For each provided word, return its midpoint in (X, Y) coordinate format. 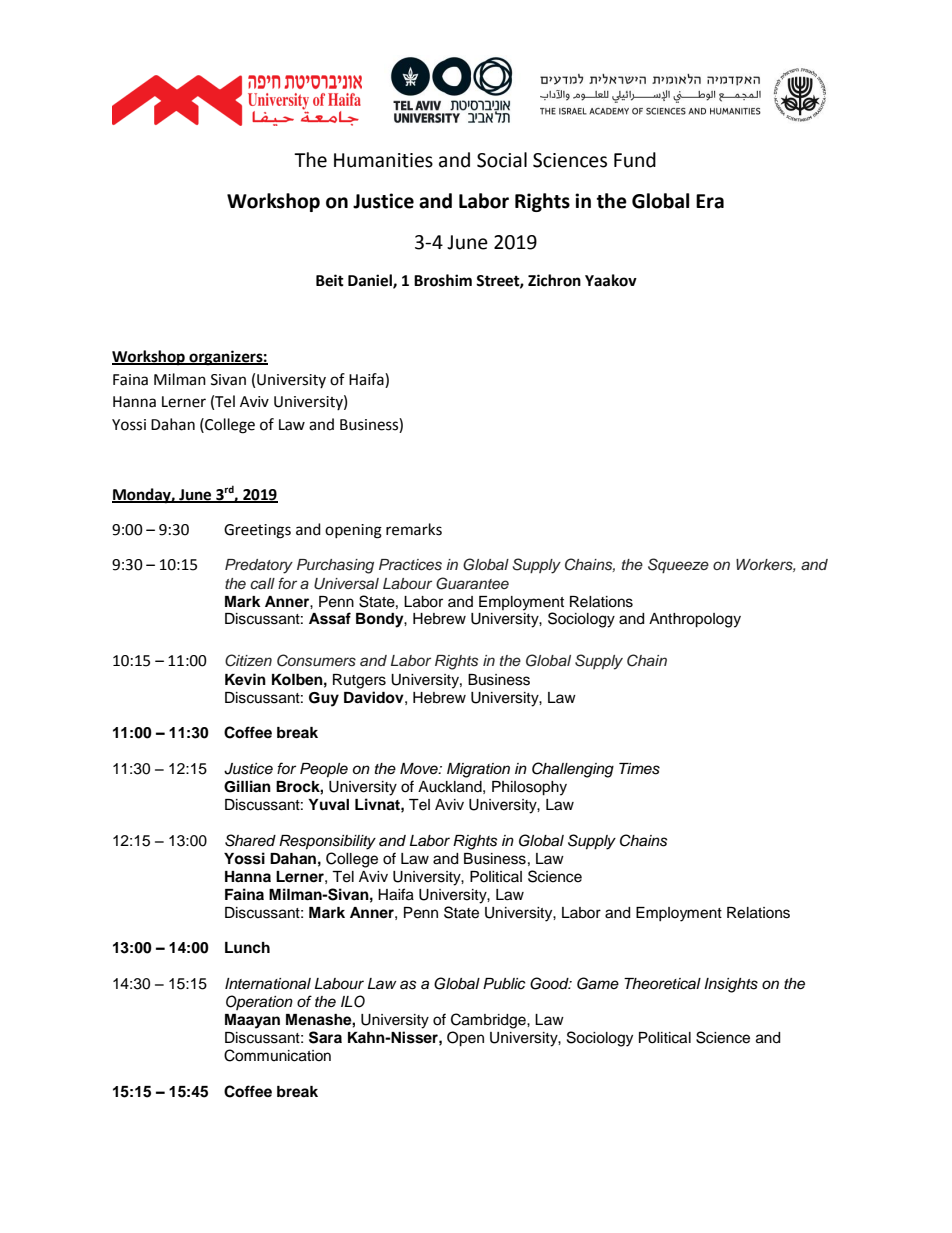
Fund (635, 160)
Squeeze (678, 565)
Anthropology (695, 620)
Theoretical (662, 984)
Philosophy (529, 788)
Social (502, 160)
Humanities (383, 160)
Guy (324, 699)
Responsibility (327, 842)
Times (639, 769)
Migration (478, 770)
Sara (325, 1037)
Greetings (257, 531)
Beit (330, 280)
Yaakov (611, 280)
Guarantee (472, 583)
